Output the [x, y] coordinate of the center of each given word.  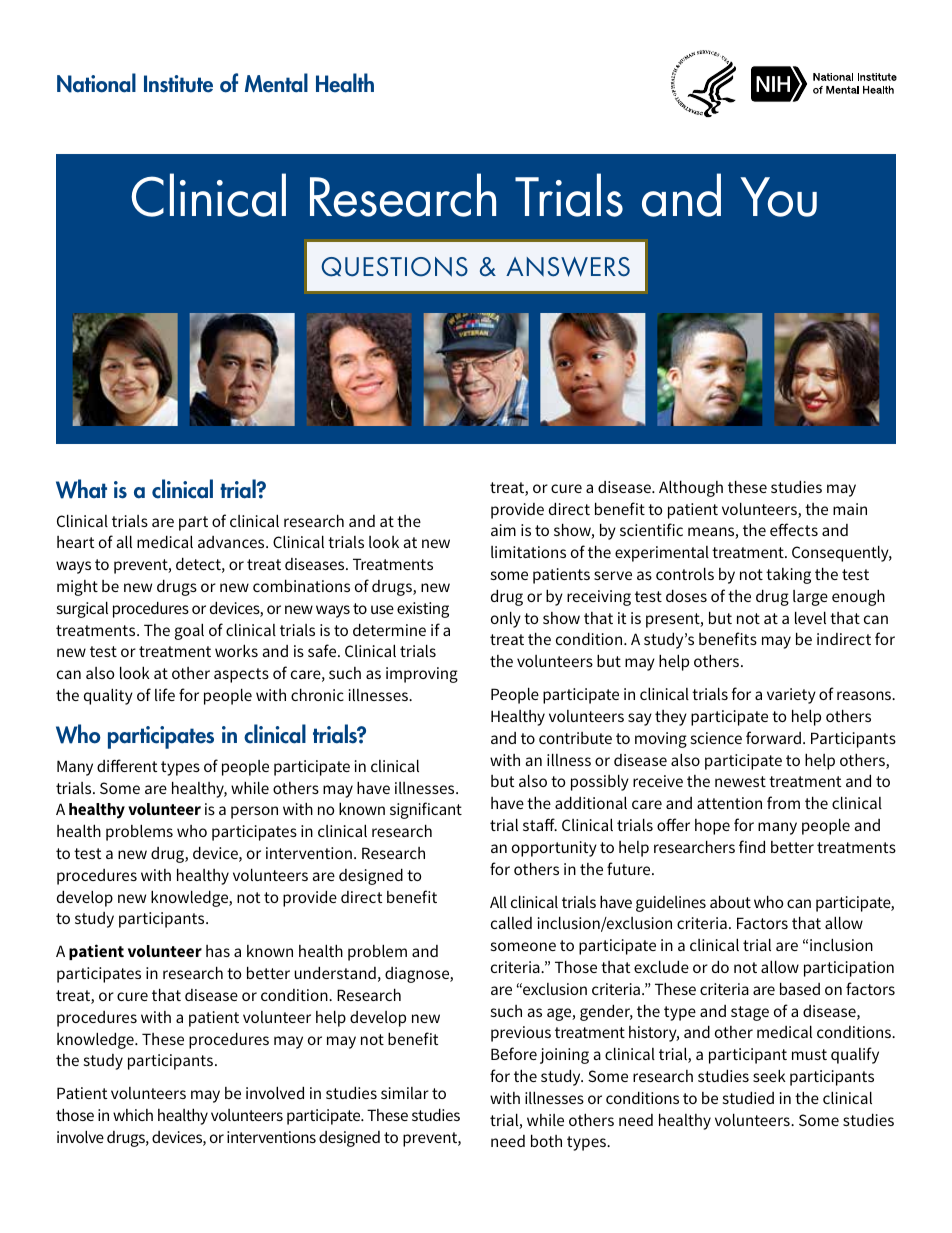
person [254, 812]
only [506, 619]
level [810, 617]
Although [691, 488]
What [81, 489]
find [752, 846]
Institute [178, 84]
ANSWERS [568, 267]
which [133, 1115]
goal [189, 631]
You [778, 197]
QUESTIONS [394, 267]
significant [426, 810]
